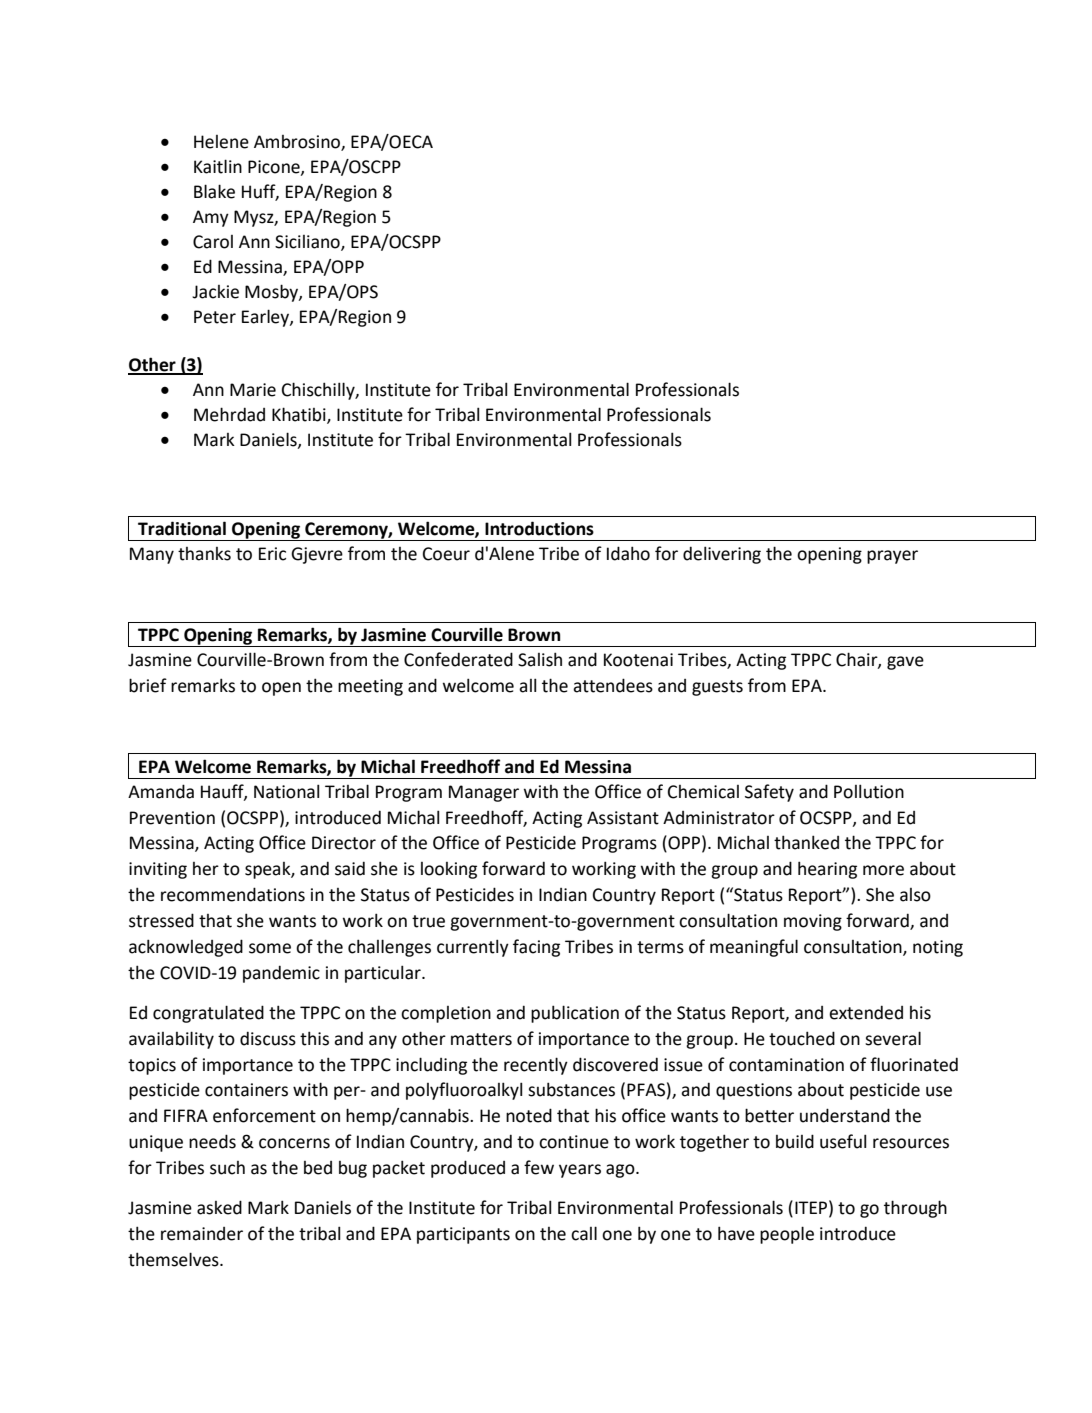 The height and width of the screenshot is (1413, 1092). Describe the element at coordinates (539, 528) in the screenshot. I see `Introductions` at that location.
